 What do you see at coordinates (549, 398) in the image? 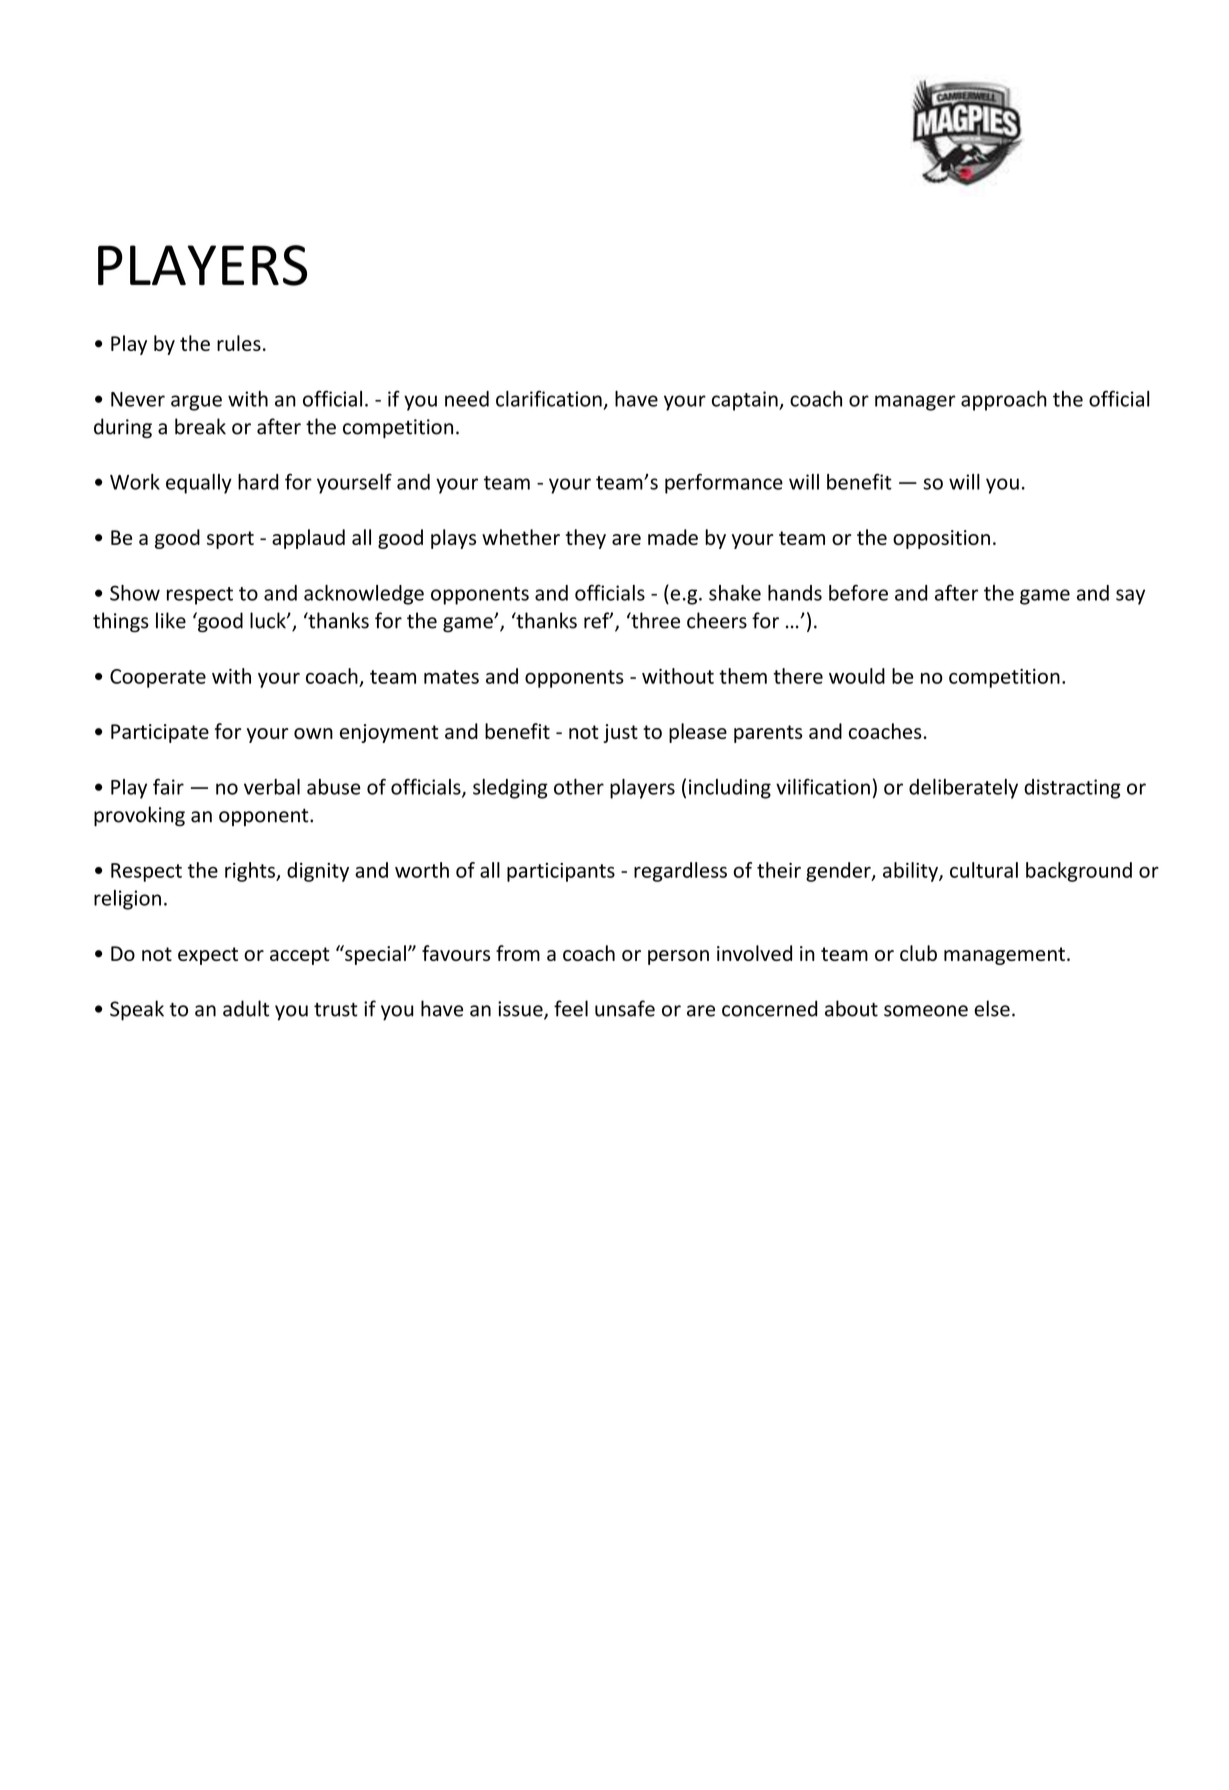
I see `clarification` at bounding box center [549, 398].
